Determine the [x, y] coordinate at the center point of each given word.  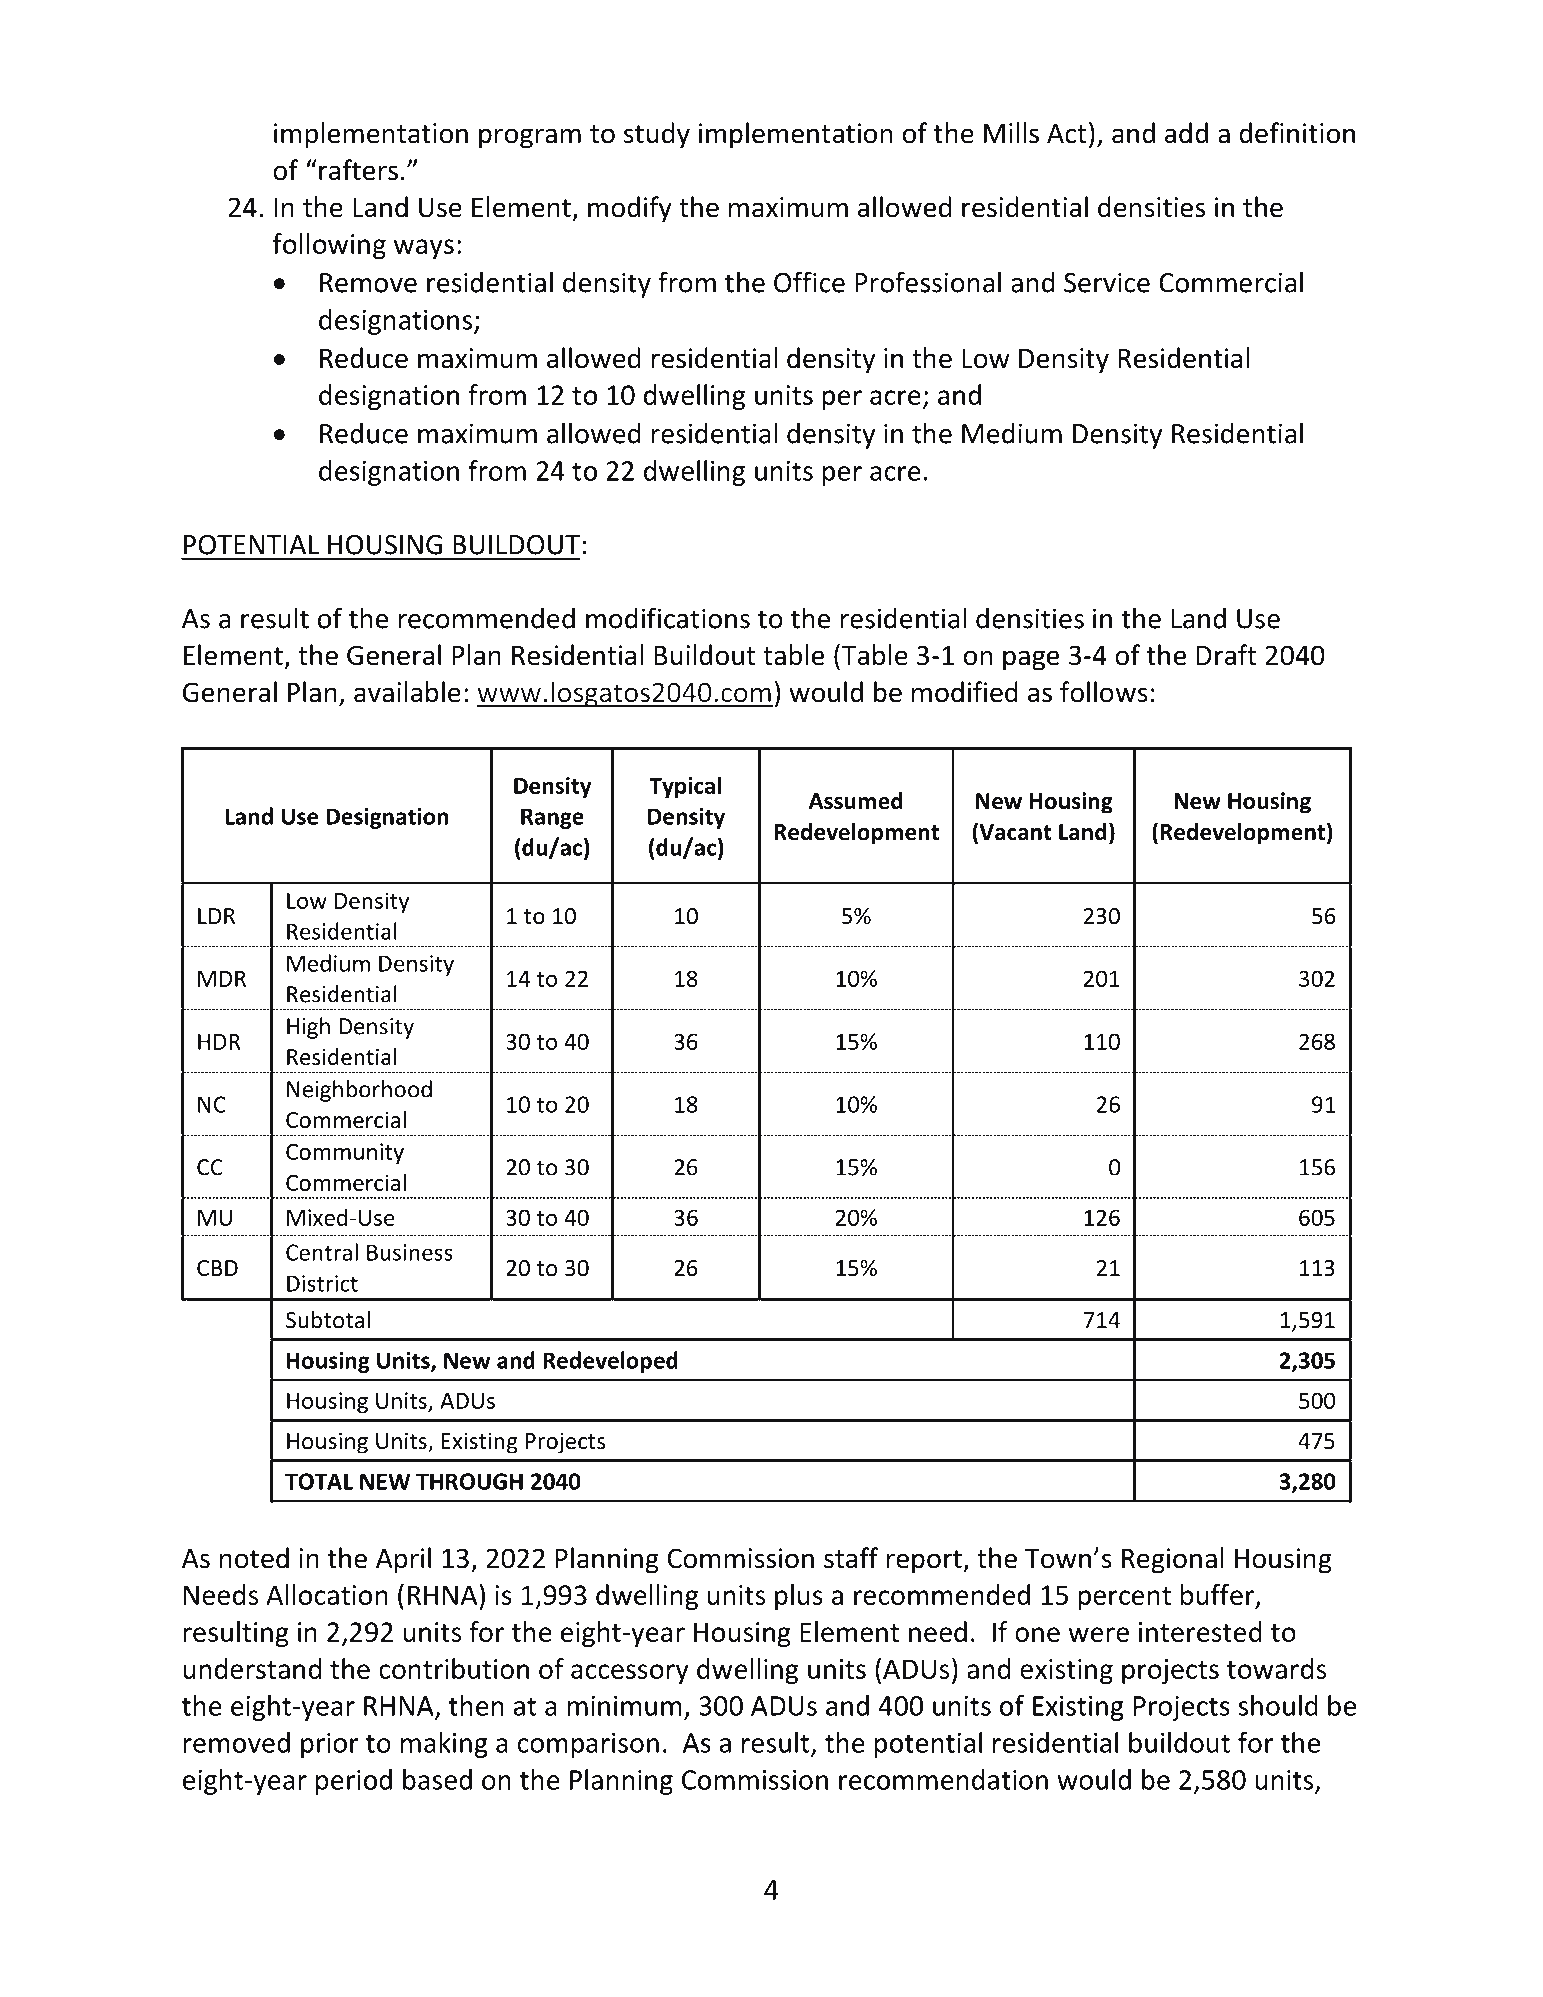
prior [330, 1745]
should [1278, 1705]
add [1186, 133]
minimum [624, 1706]
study [657, 135]
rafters [358, 170]
